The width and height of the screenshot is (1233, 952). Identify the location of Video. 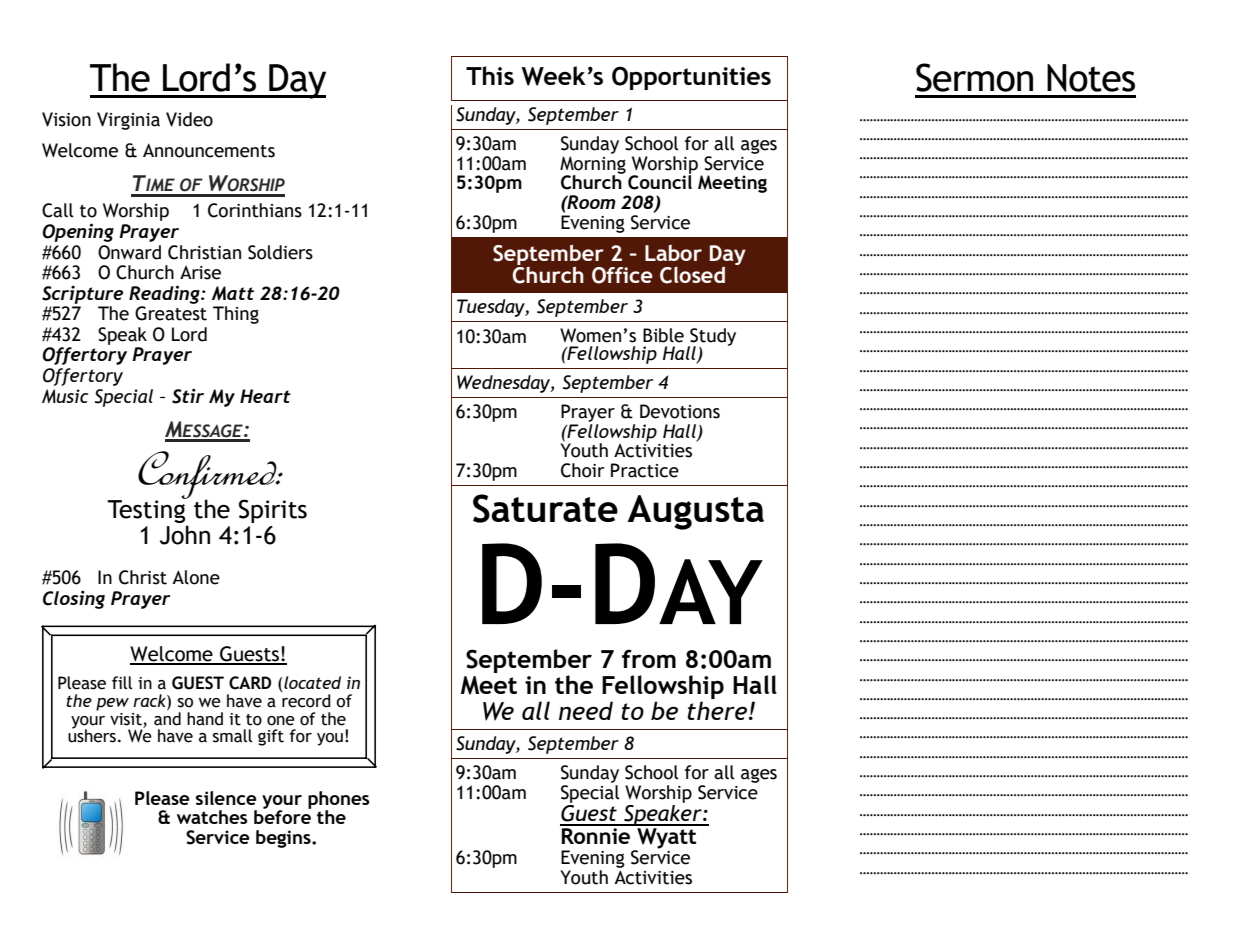
(189, 119).
